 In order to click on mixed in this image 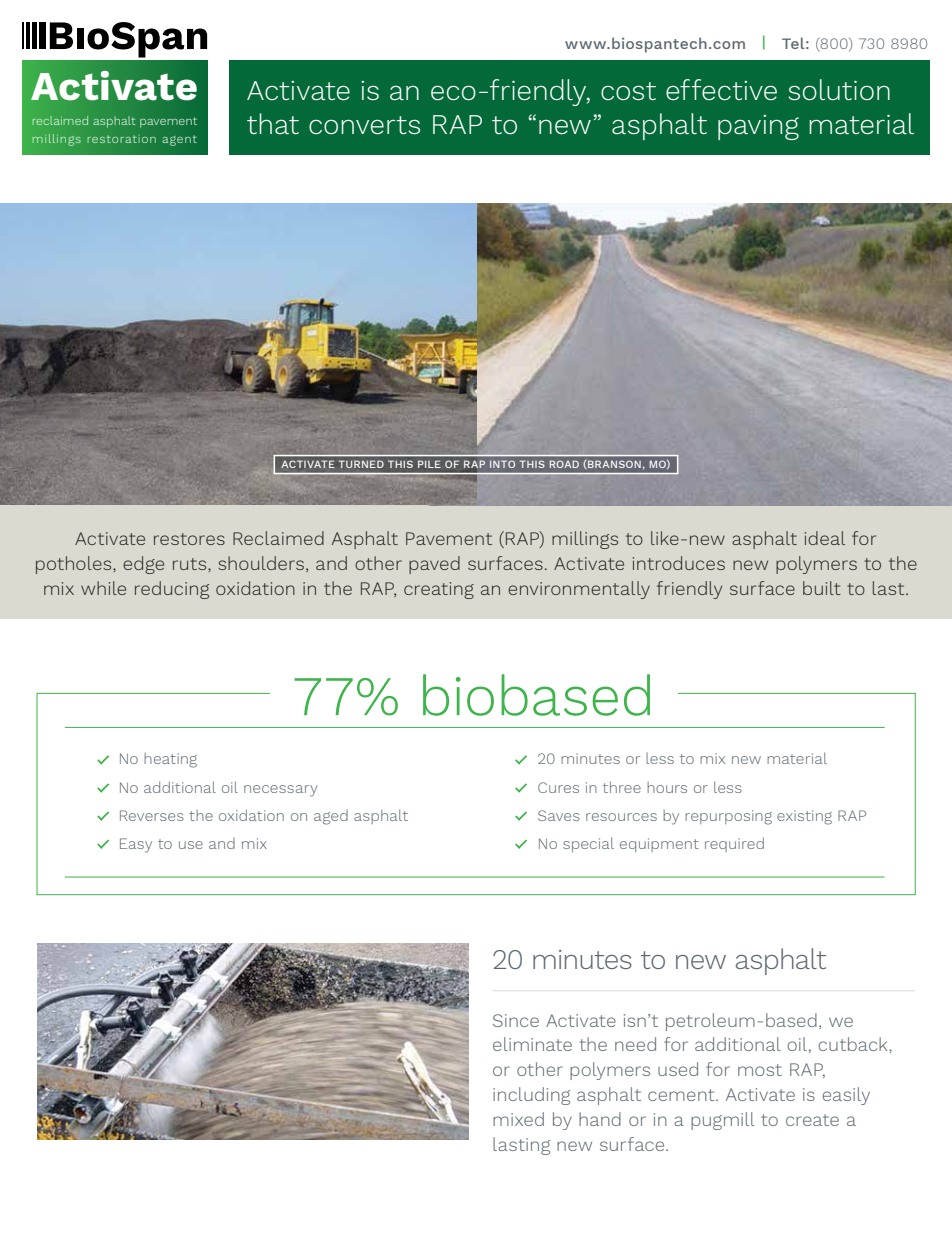, I will do `click(518, 1119)`.
